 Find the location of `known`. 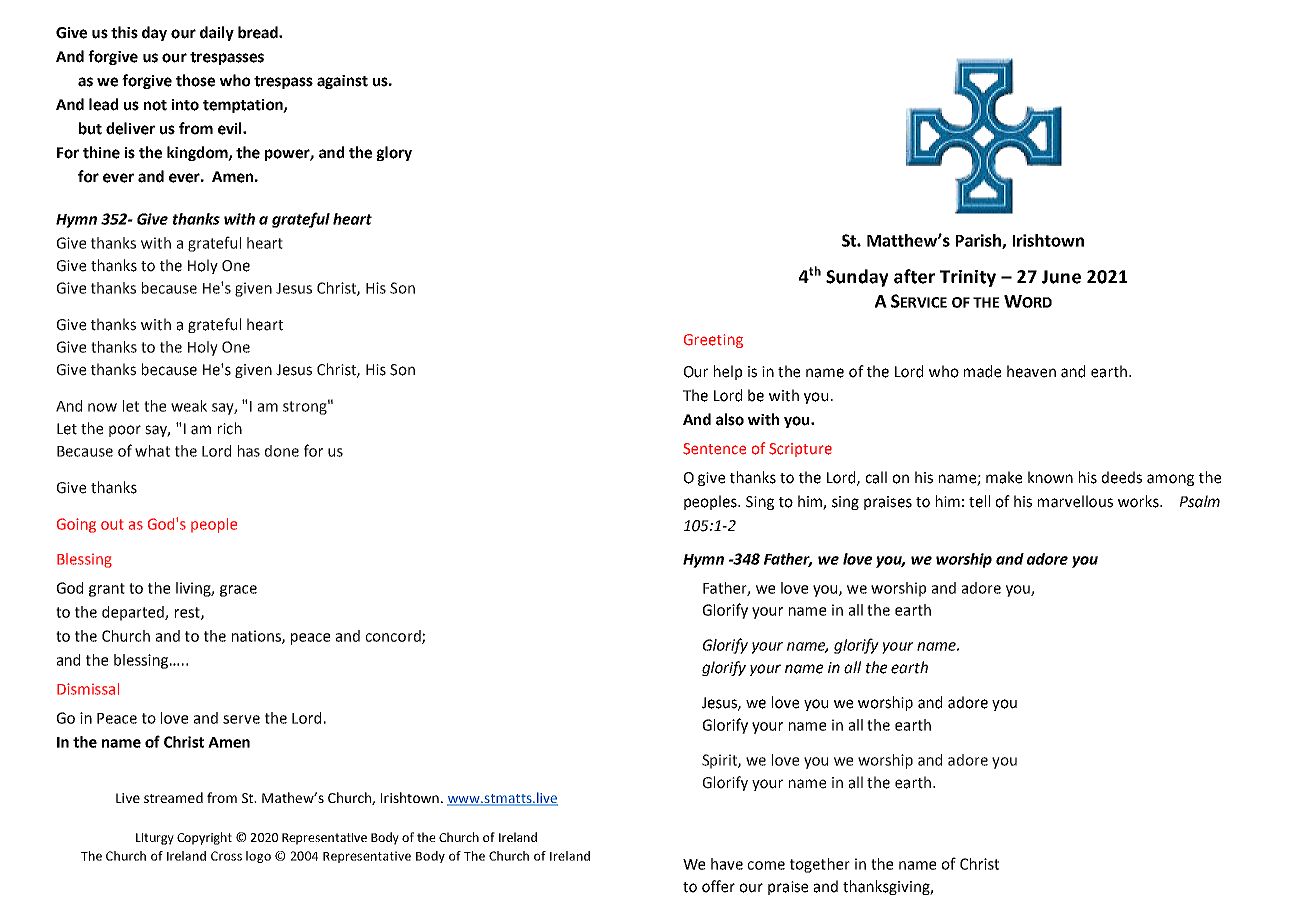

known is located at coordinates (1050, 477).
